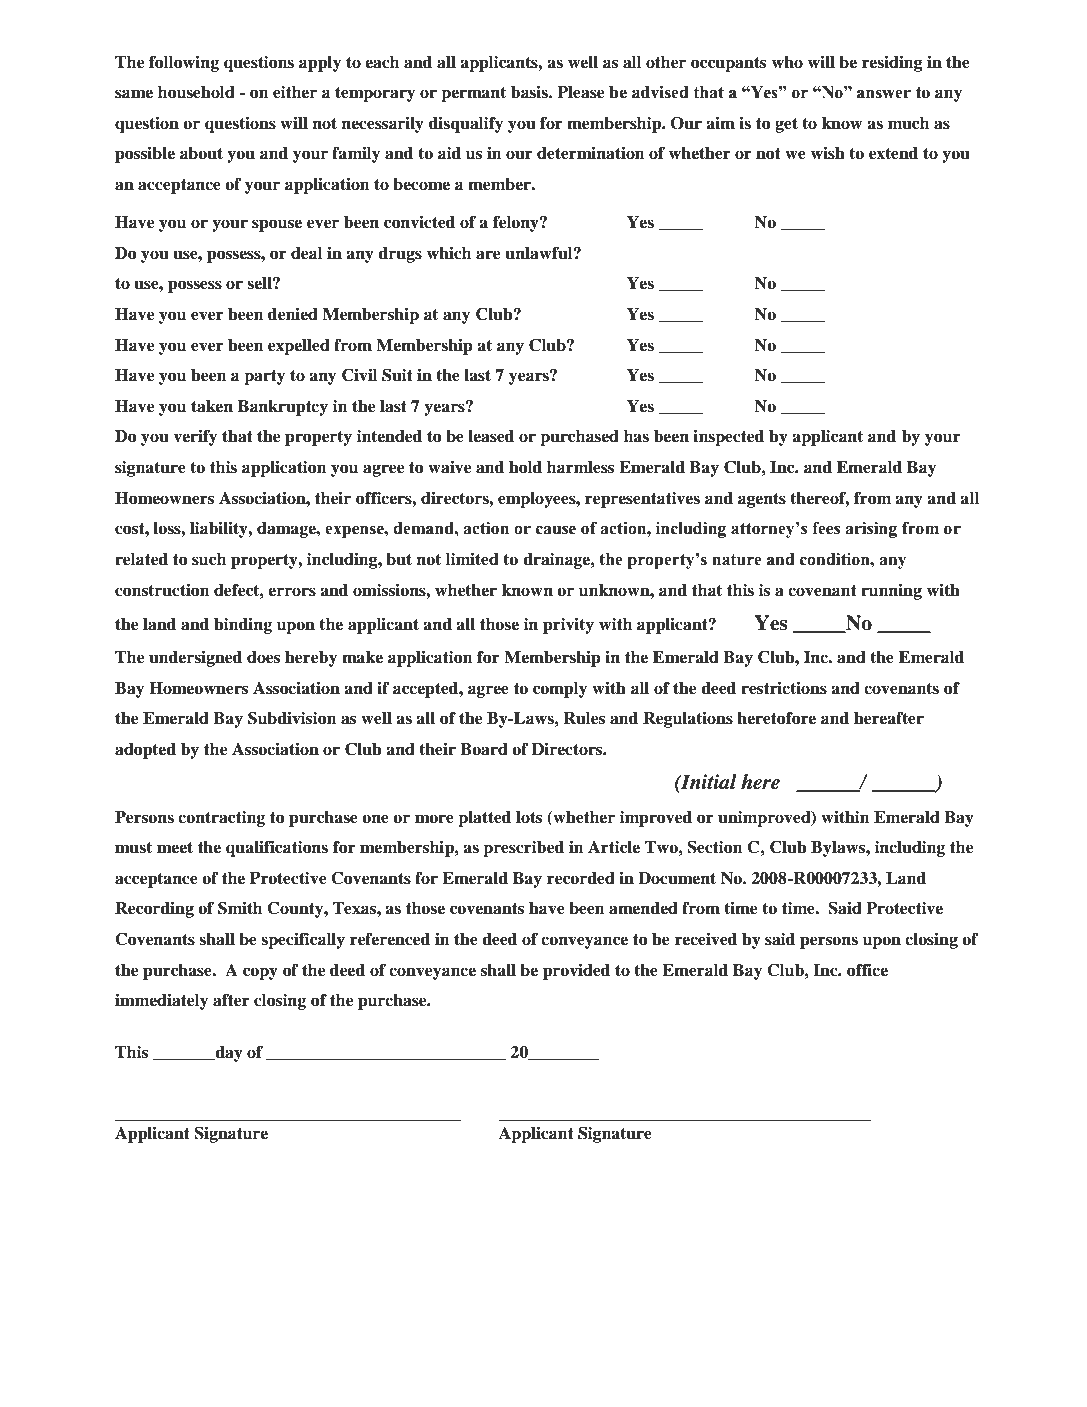 Image resolution: width=1087 pixels, height=1407 pixels. What do you see at coordinates (787, 62) in the screenshot?
I see `who` at bounding box center [787, 62].
